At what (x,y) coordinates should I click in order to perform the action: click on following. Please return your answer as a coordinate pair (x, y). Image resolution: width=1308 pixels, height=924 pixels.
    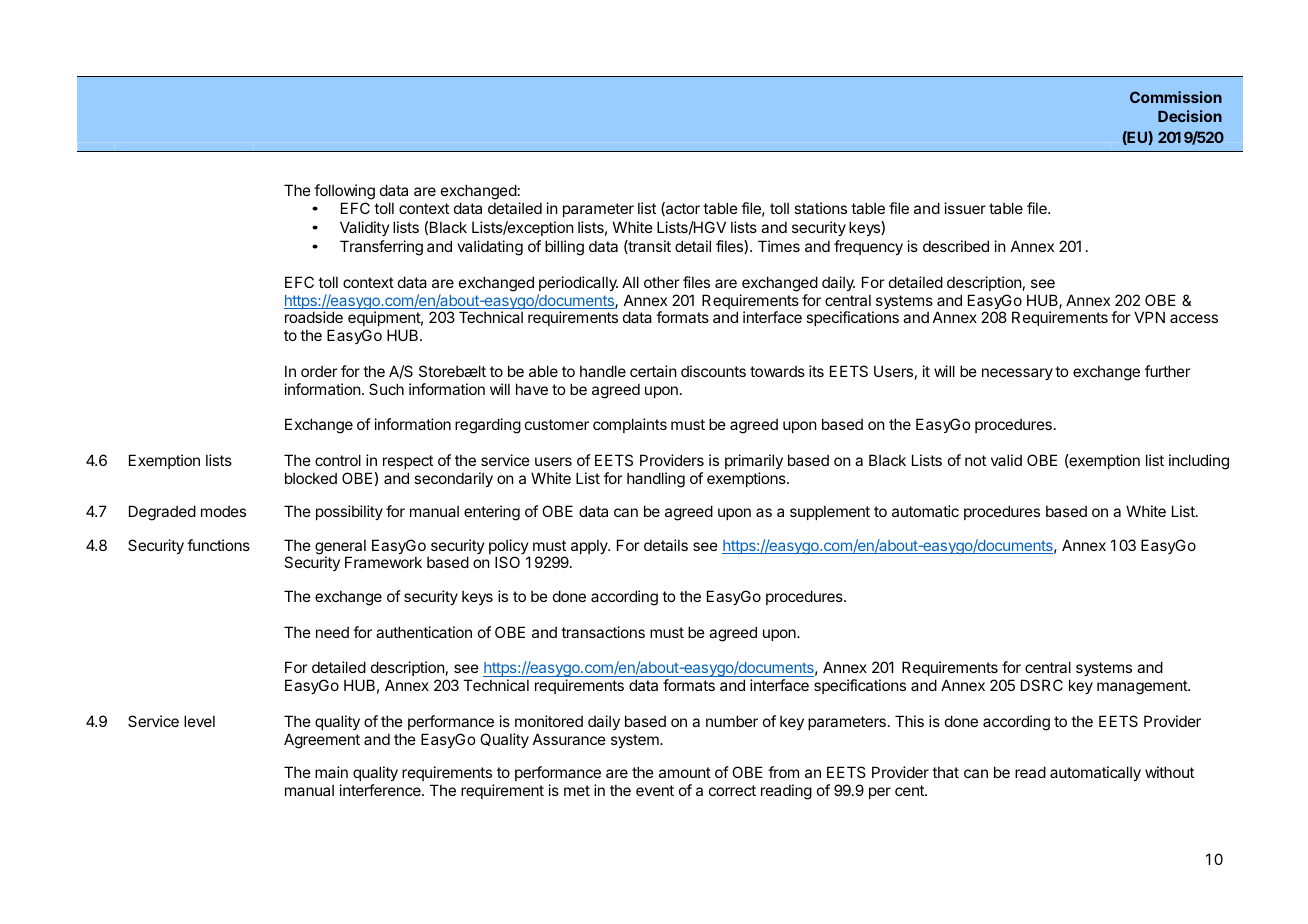
    Looking at the image, I should click on (344, 192).
